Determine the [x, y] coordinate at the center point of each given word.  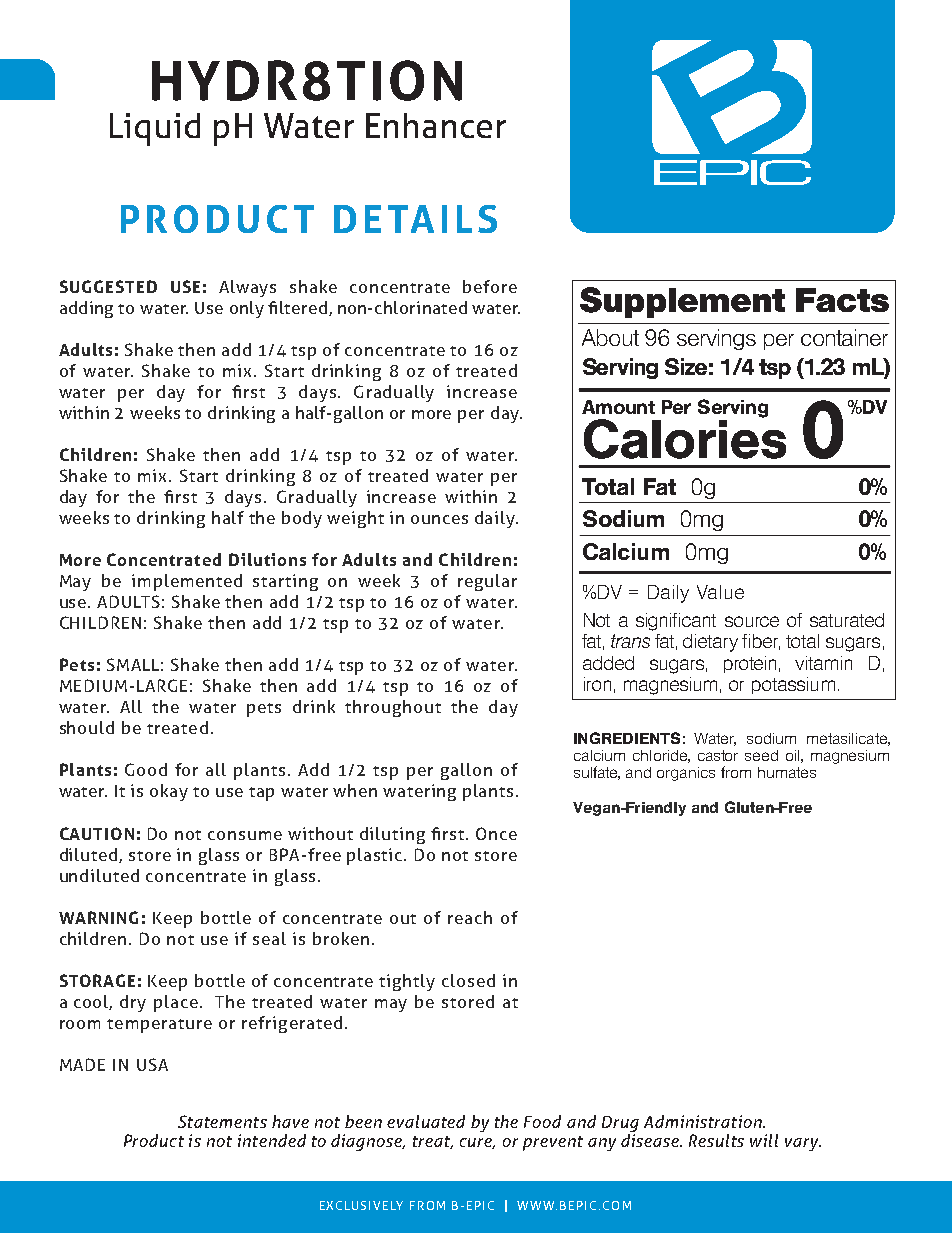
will [764, 1140]
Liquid [155, 129]
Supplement [682, 302]
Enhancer [436, 125]
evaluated [426, 1121]
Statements [222, 1121]
